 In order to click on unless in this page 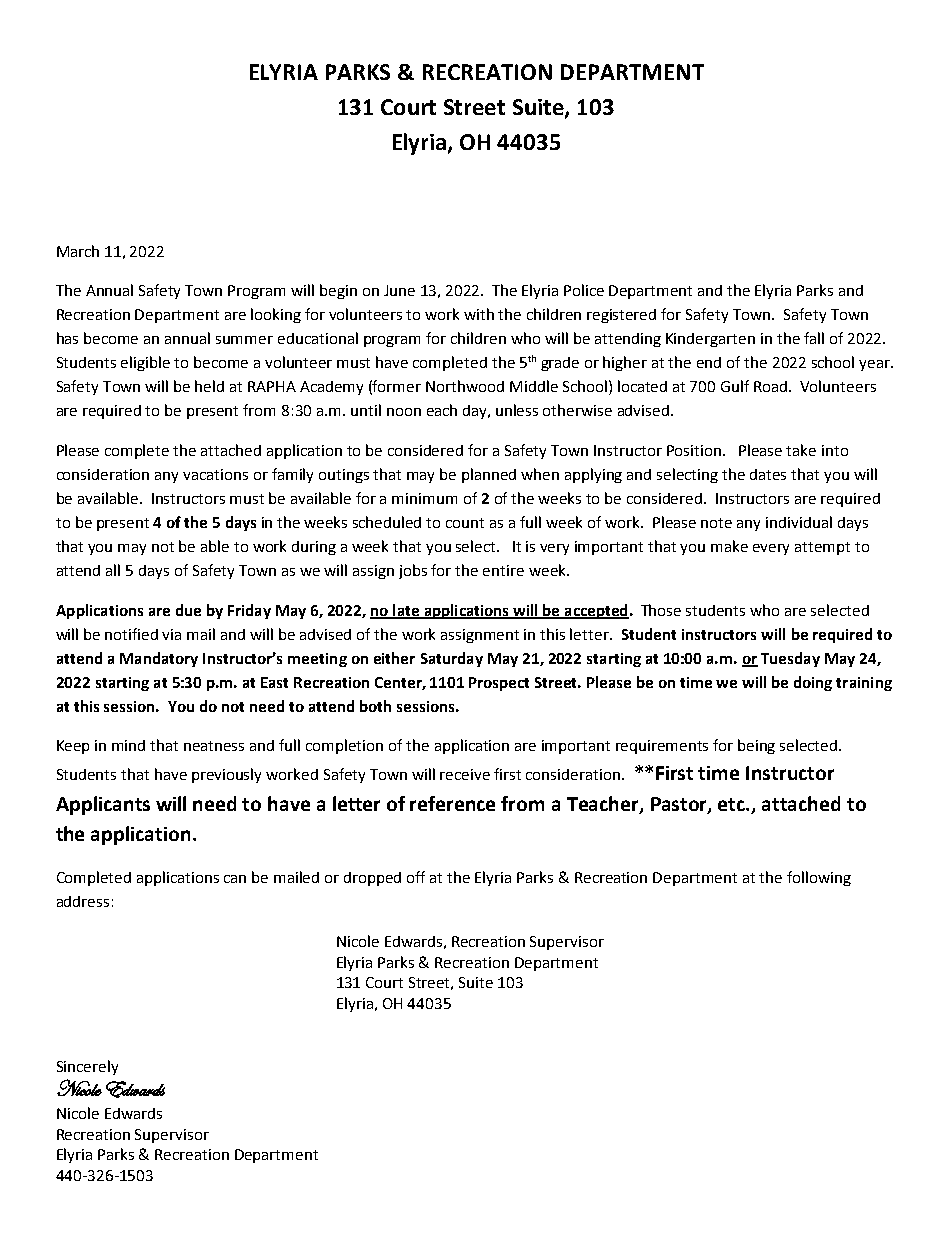, I will do `click(517, 410)`.
